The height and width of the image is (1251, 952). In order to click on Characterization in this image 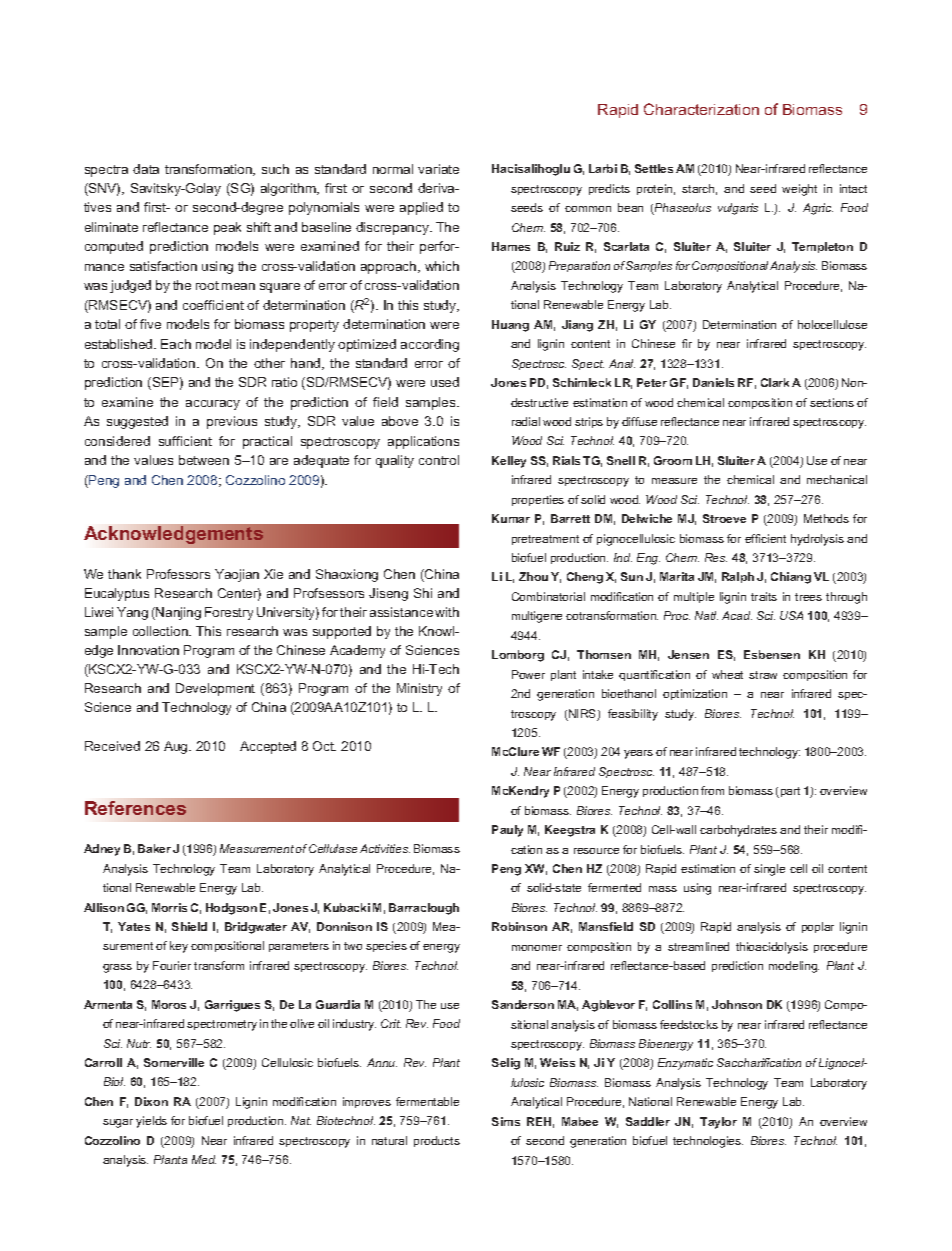, I will do `click(701, 109)`.
